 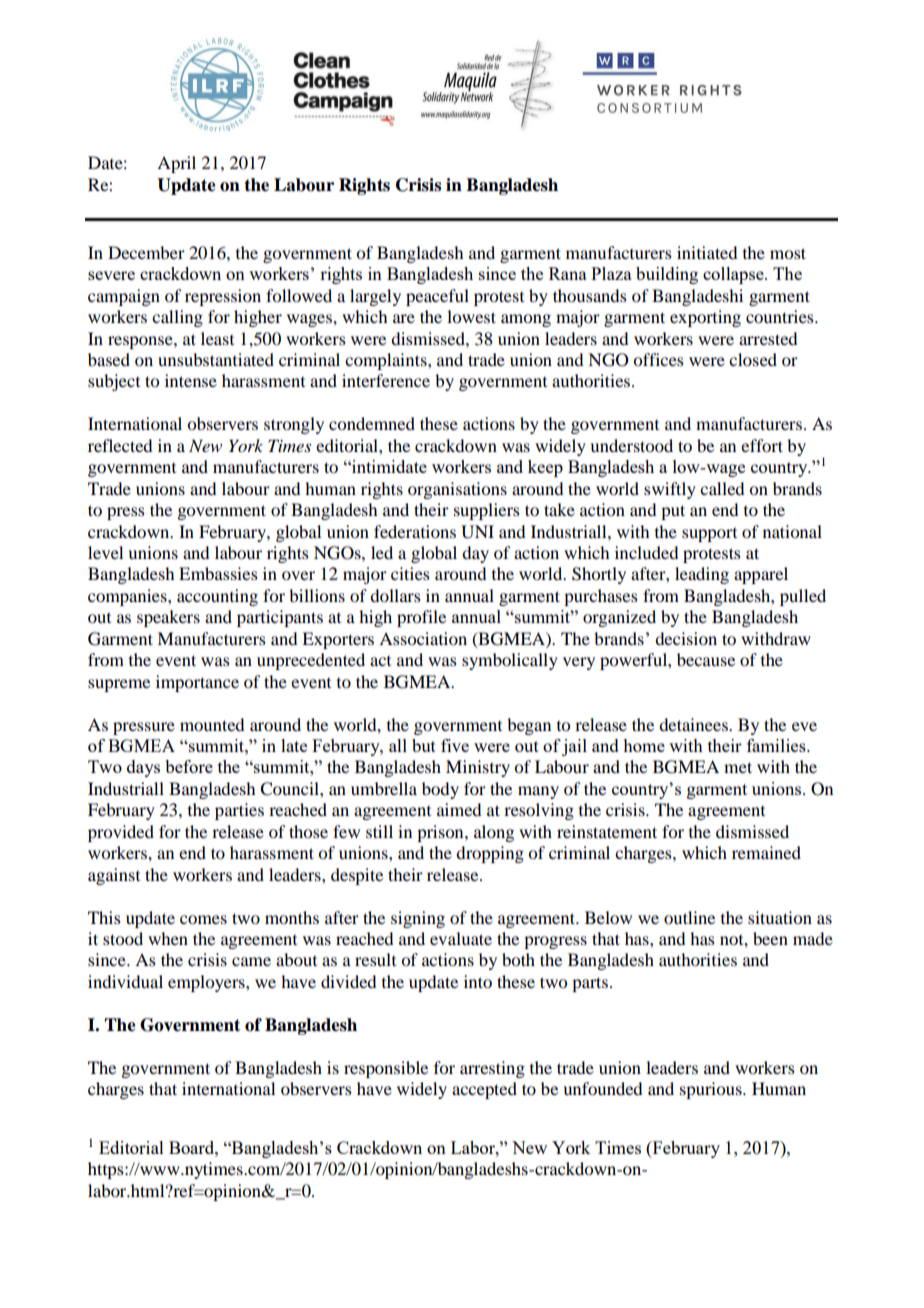 I want to click on federations, so click(x=415, y=531).
